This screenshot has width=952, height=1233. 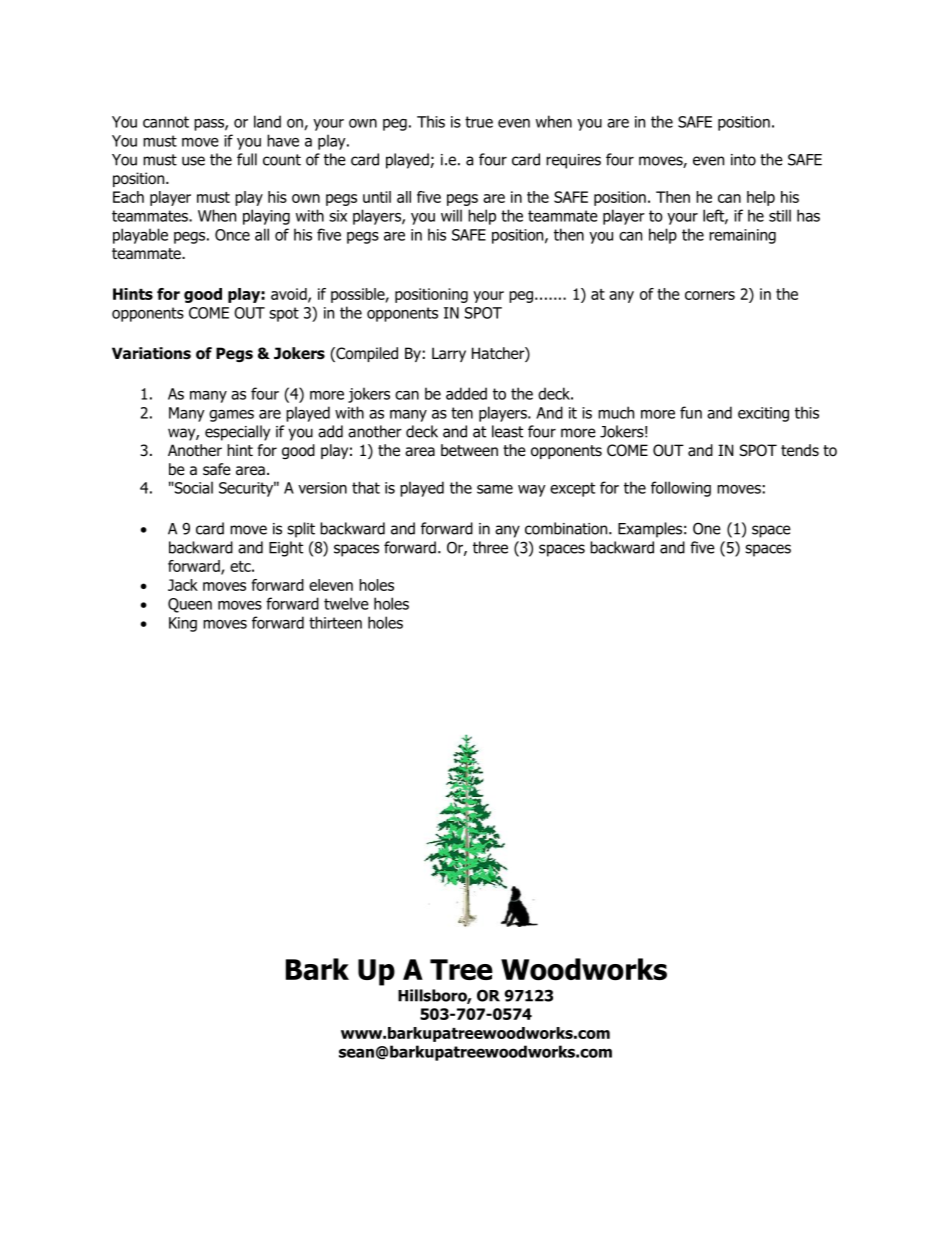 I want to click on tends, so click(x=800, y=450).
